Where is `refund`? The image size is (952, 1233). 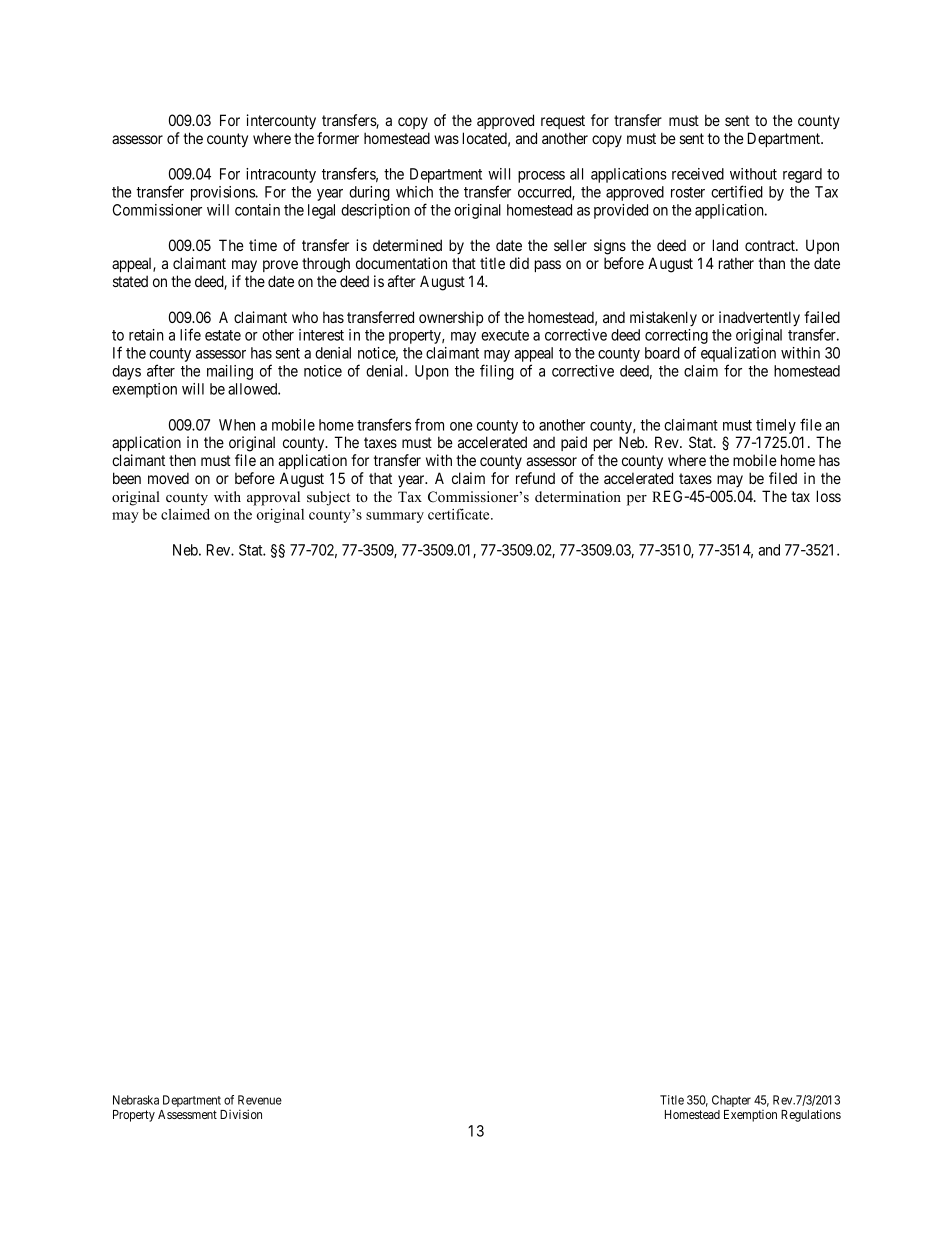
refund is located at coordinates (535, 478).
